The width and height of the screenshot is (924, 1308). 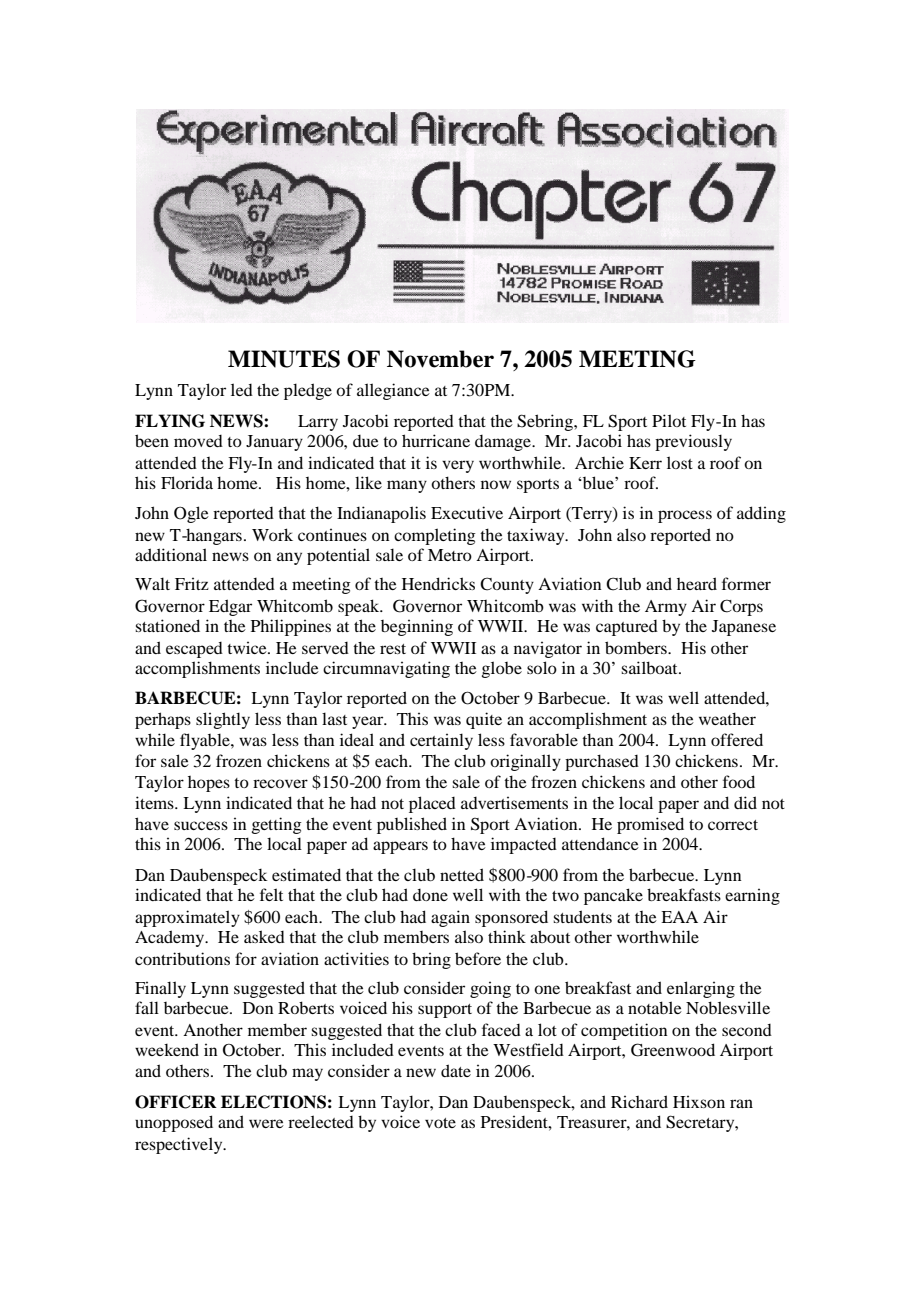 What do you see at coordinates (669, 420) in the screenshot?
I see `Pilot` at bounding box center [669, 420].
